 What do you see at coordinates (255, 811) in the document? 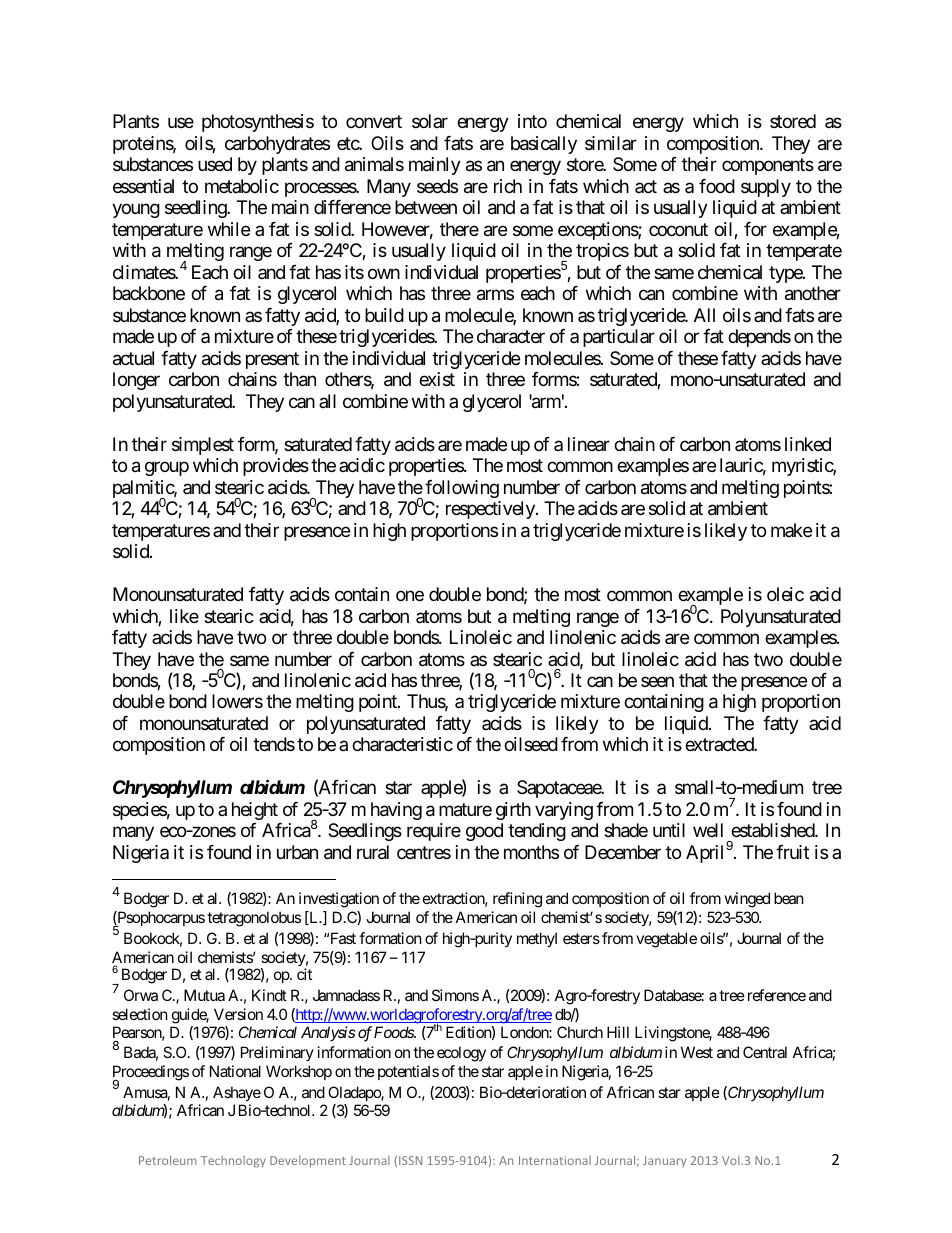
I see `height` at bounding box center [255, 811].
